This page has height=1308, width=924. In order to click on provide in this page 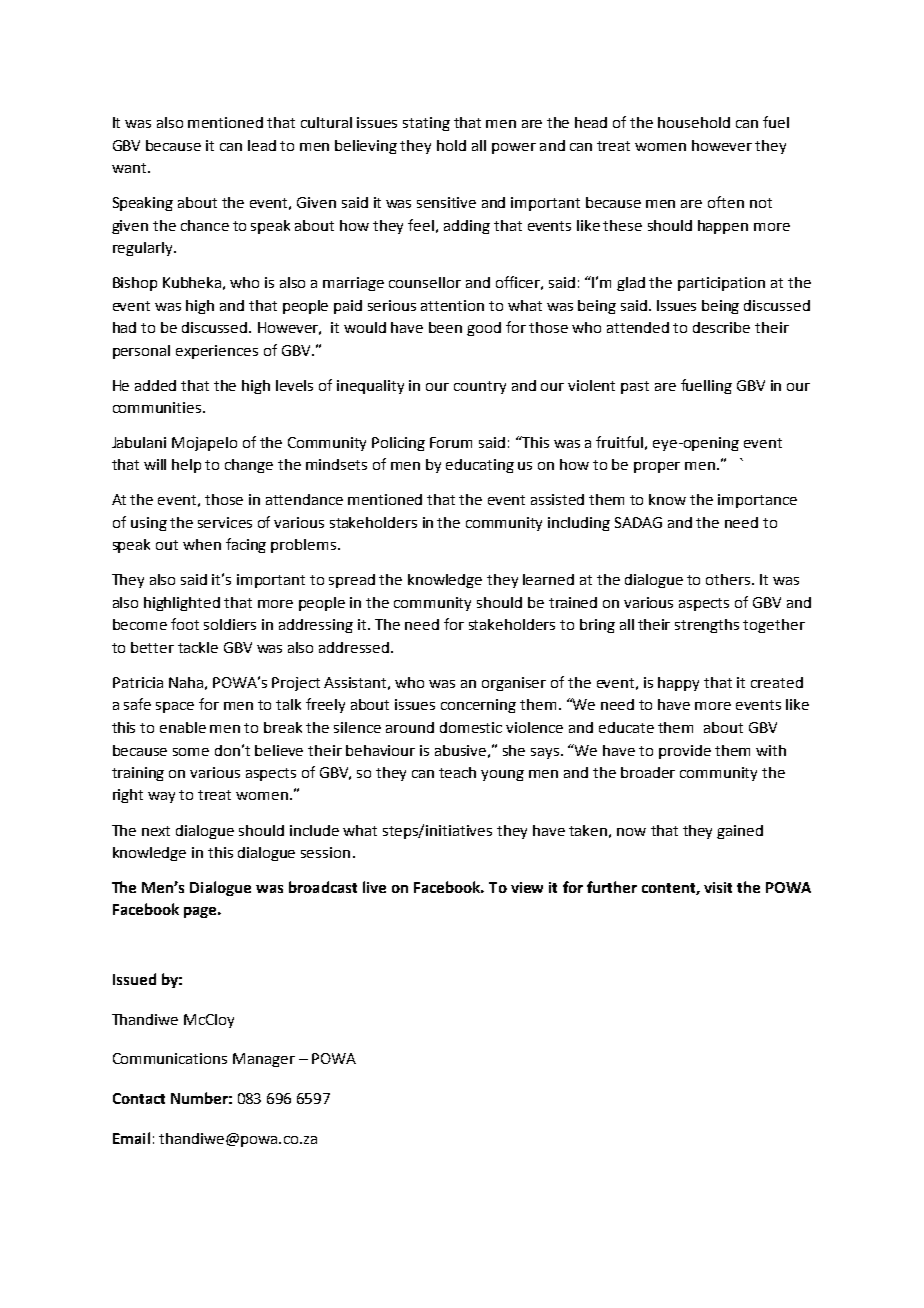, I will do `click(685, 752)`.
